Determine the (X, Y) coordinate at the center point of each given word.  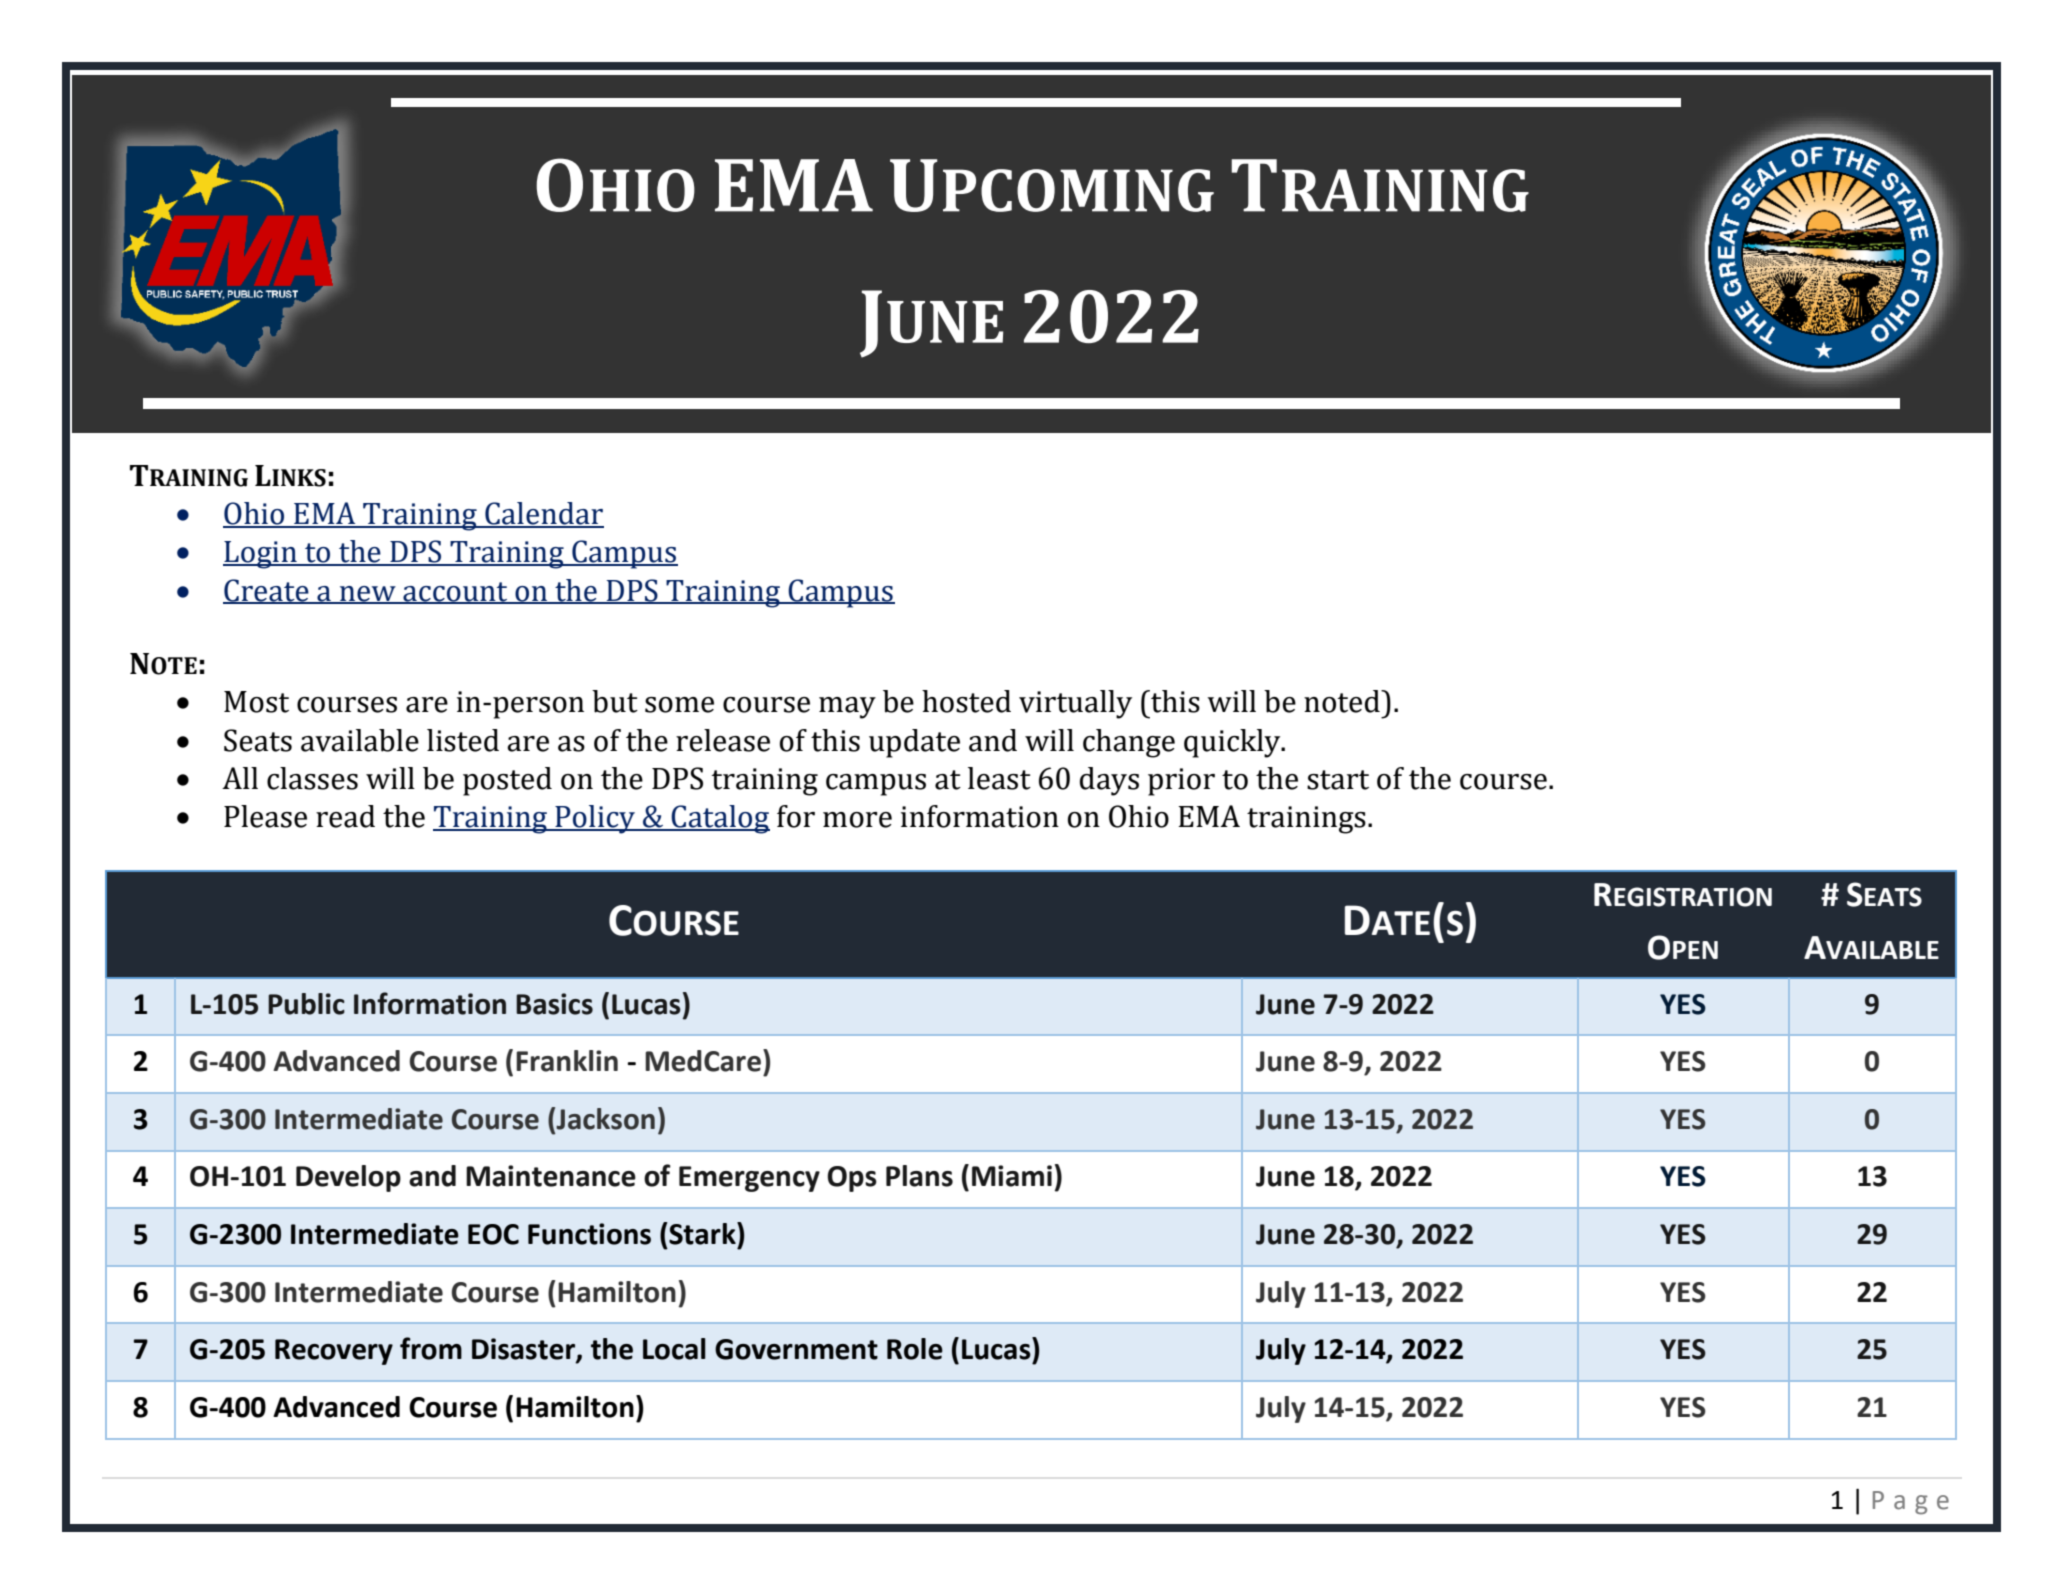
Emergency (749, 1179)
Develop (348, 1178)
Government (796, 1349)
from (431, 1348)
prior (1181, 782)
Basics (554, 1004)
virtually (1075, 704)
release (723, 740)
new (368, 594)
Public (306, 1004)
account (455, 592)
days (1109, 781)
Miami (1012, 1176)
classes (312, 778)
